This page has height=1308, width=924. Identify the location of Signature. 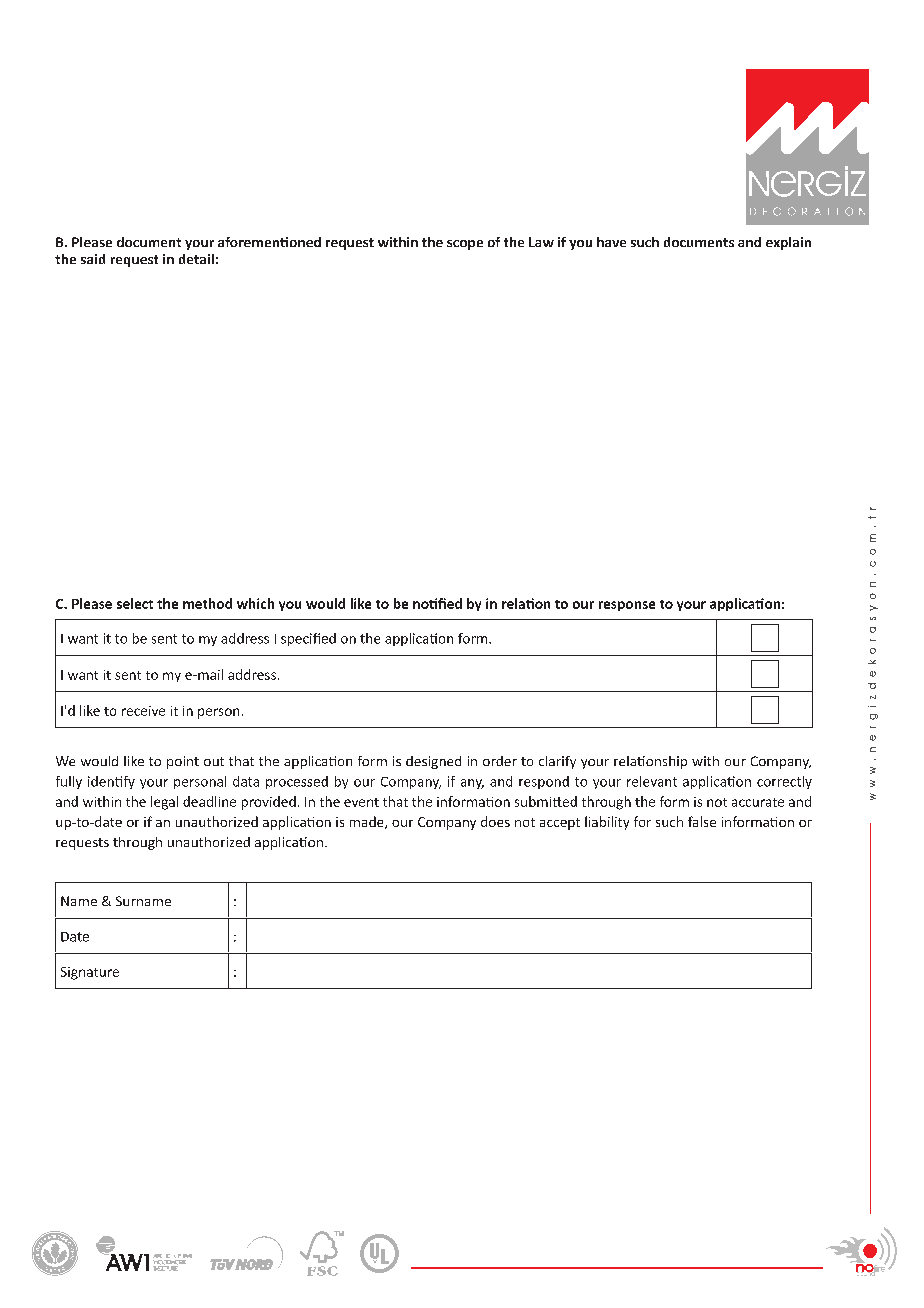
(90, 973).
